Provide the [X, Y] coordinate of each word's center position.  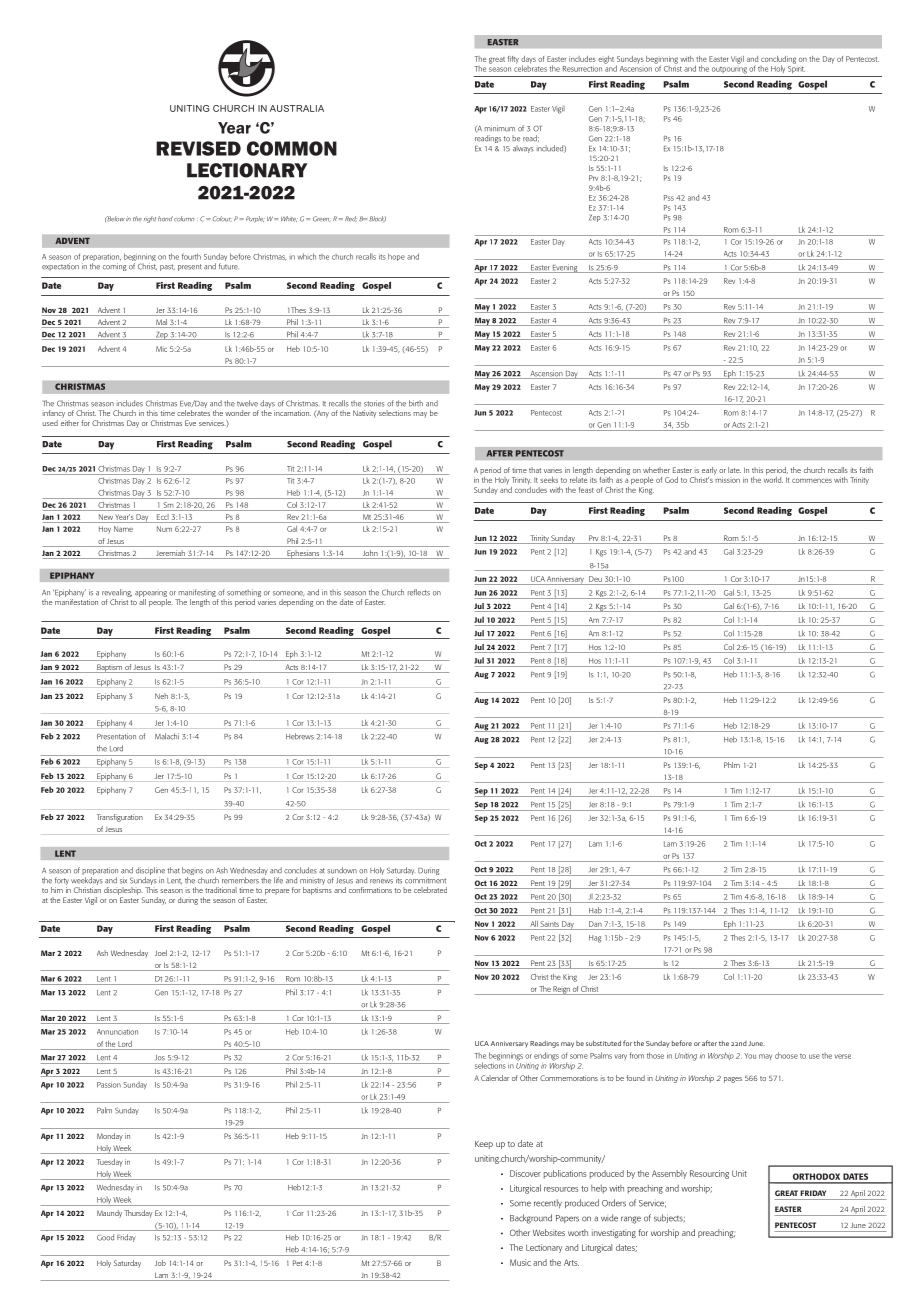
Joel [161, 953]
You [750, 1056]
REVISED [198, 148]
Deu [595, 579]
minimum [500, 128]
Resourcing [709, 1174]
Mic [161, 349]
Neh [161, 696]
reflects [418, 592]
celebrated [430, 890]
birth [416, 403]
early [709, 471]
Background [531, 1219]
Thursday [138, 1214]
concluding [778, 61]
